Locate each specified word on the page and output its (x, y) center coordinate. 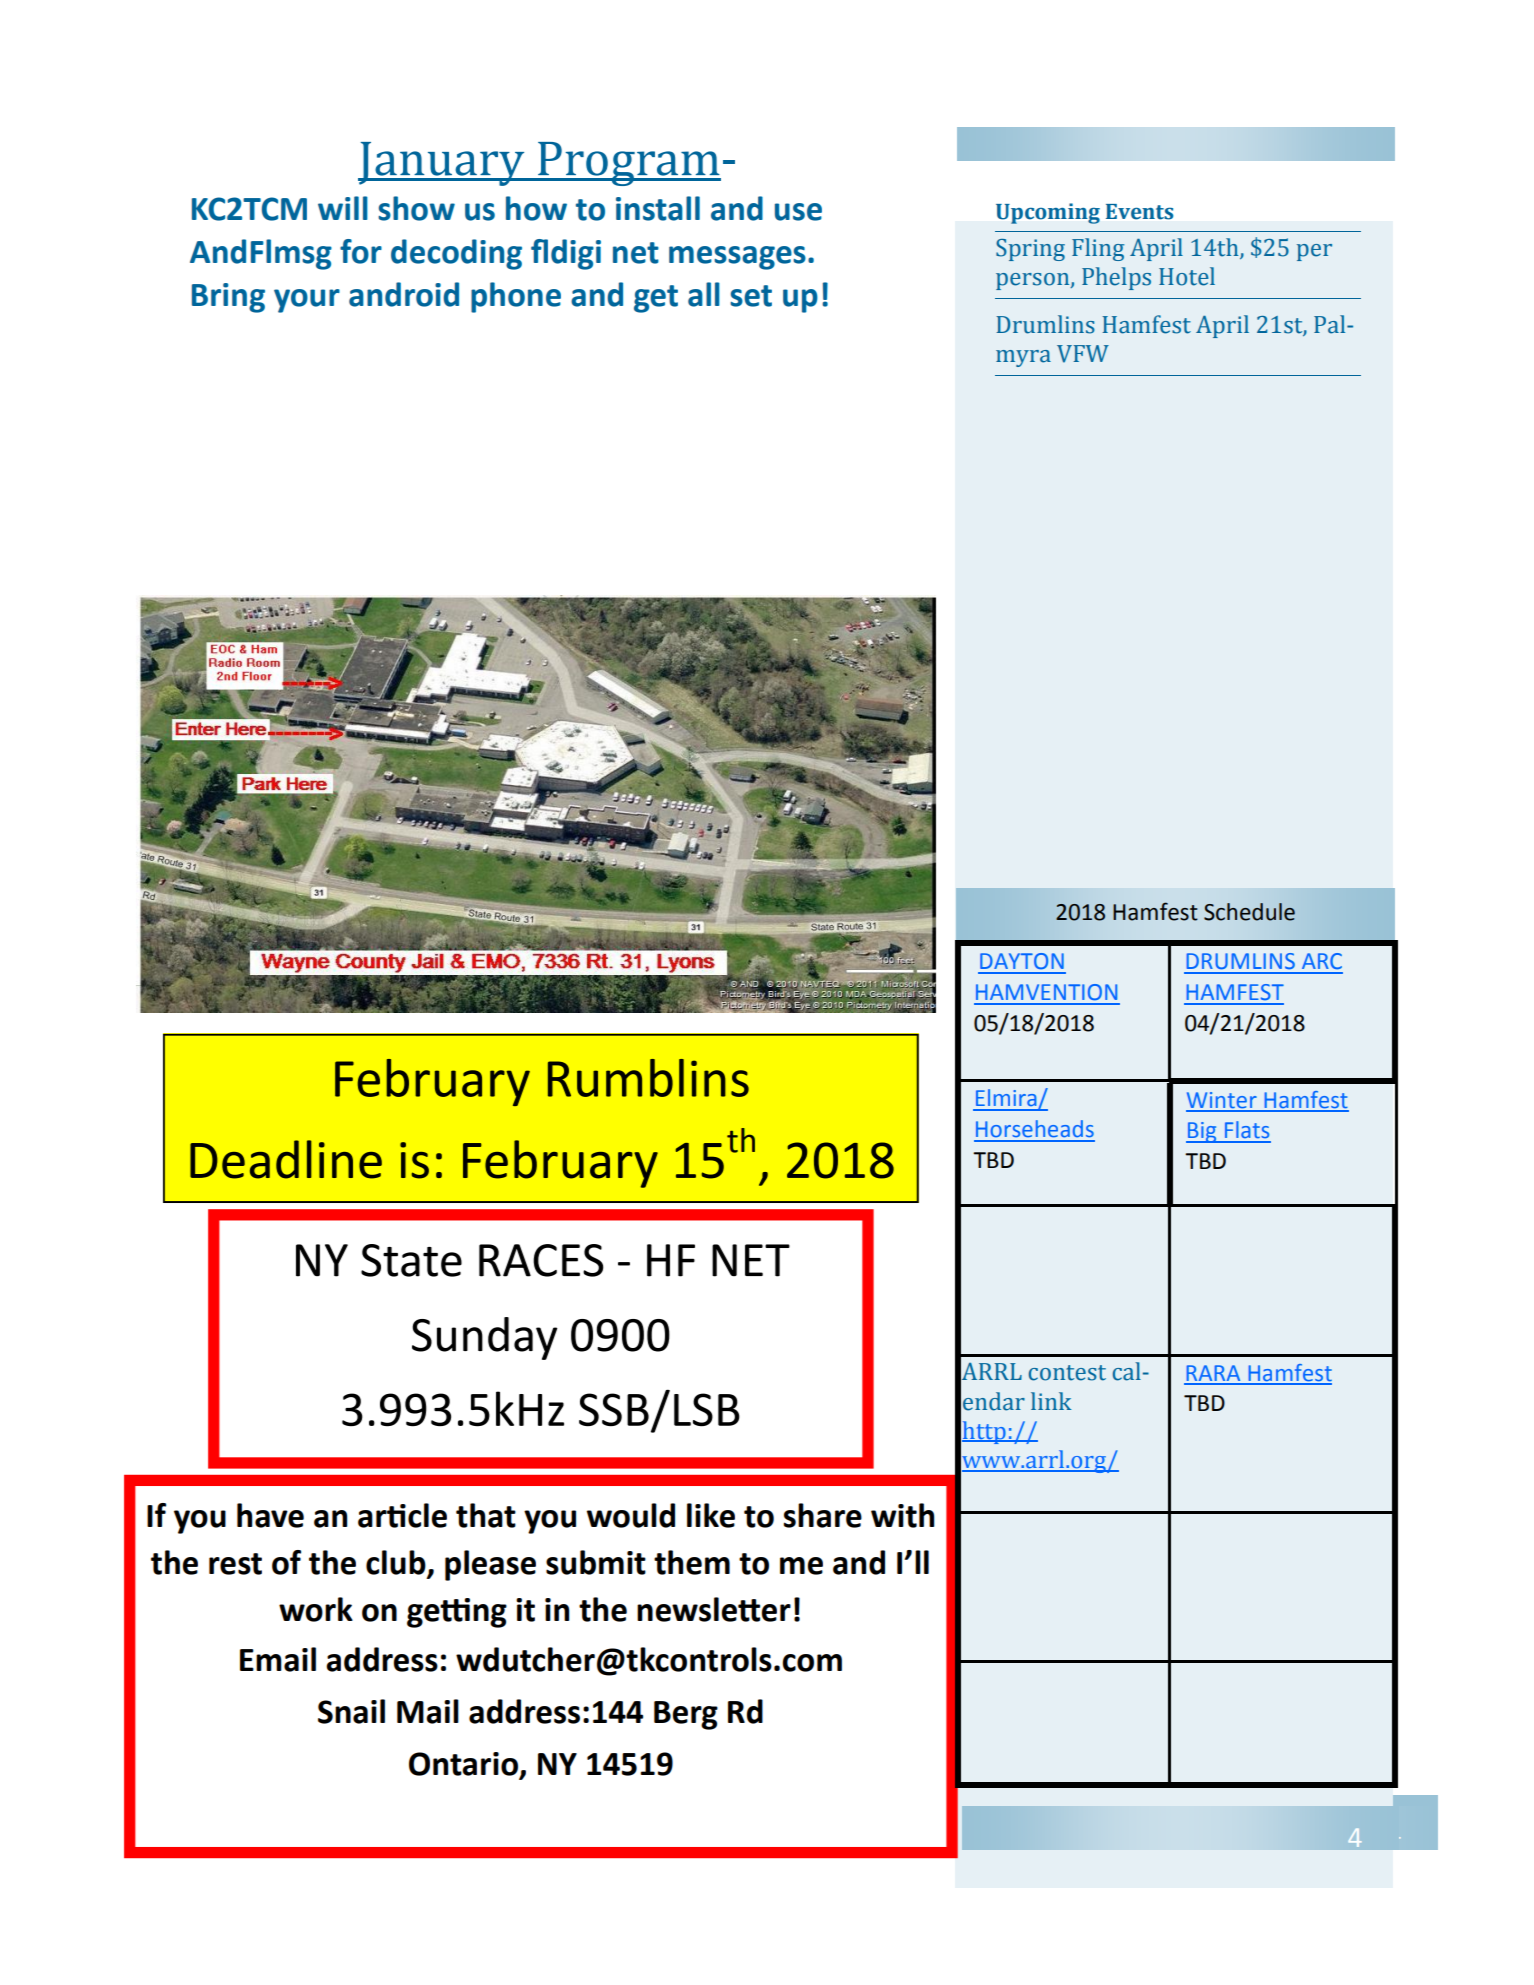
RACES (541, 1260)
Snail (351, 1711)
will (343, 208)
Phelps (1116, 278)
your (307, 301)
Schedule (1249, 912)
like (711, 1515)
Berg (686, 1715)
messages (737, 258)
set (751, 296)
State (411, 1260)
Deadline (286, 1159)
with (902, 1515)
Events (1139, 212)
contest (1067, 1373)
